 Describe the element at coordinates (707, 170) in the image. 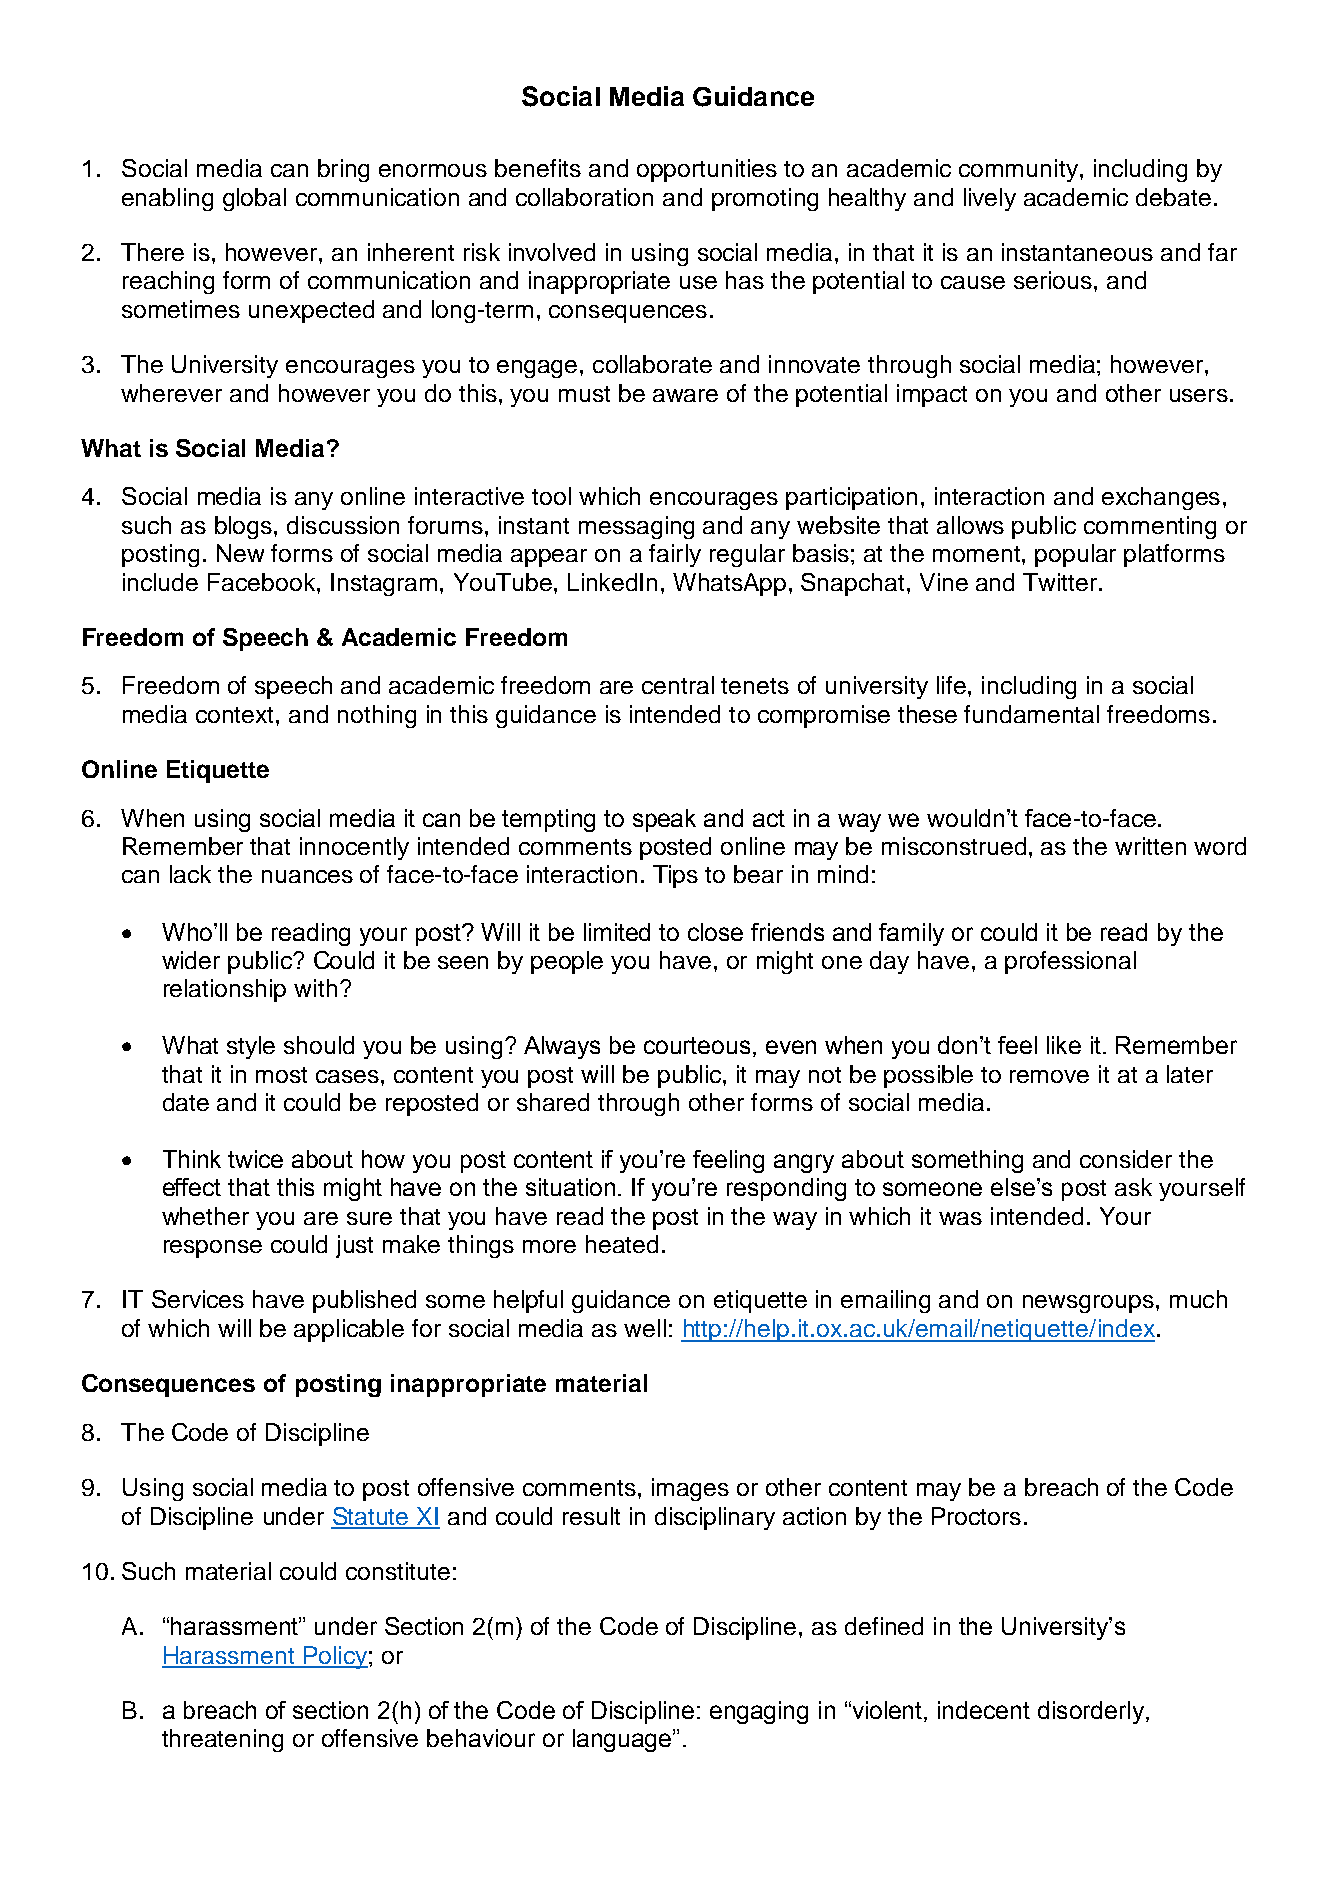

I see `opportunities` at that location.
